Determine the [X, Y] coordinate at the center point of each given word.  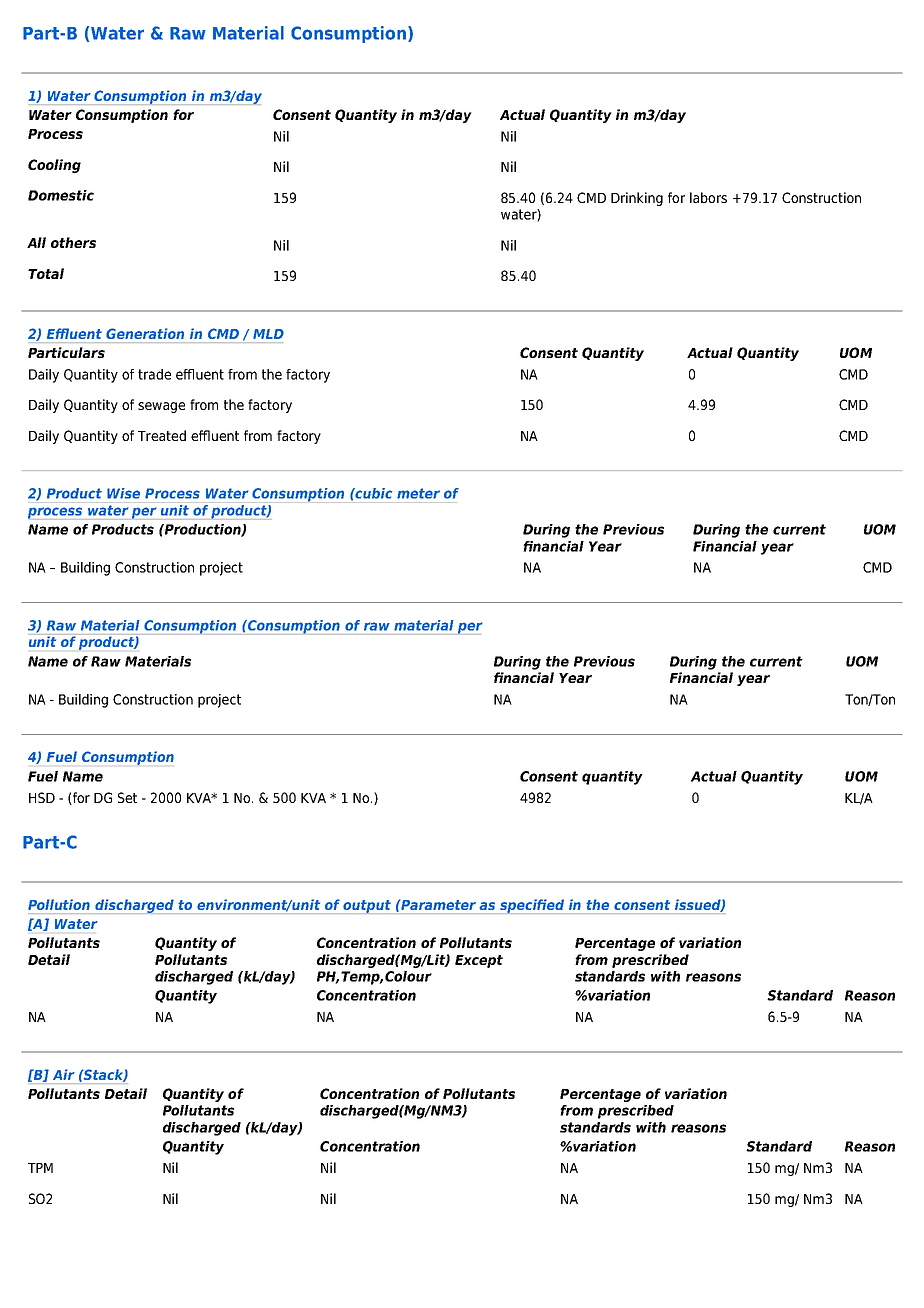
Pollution [59, 904]
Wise [123, 493]
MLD [268, 334]
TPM [40, 1168]
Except [479, 961]
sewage [161, 407]
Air [64, 1074]
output [367, 907]
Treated [162, 435]
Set [127, 797]
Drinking [637, 199]
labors [708, 197]
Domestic [61, 195]
